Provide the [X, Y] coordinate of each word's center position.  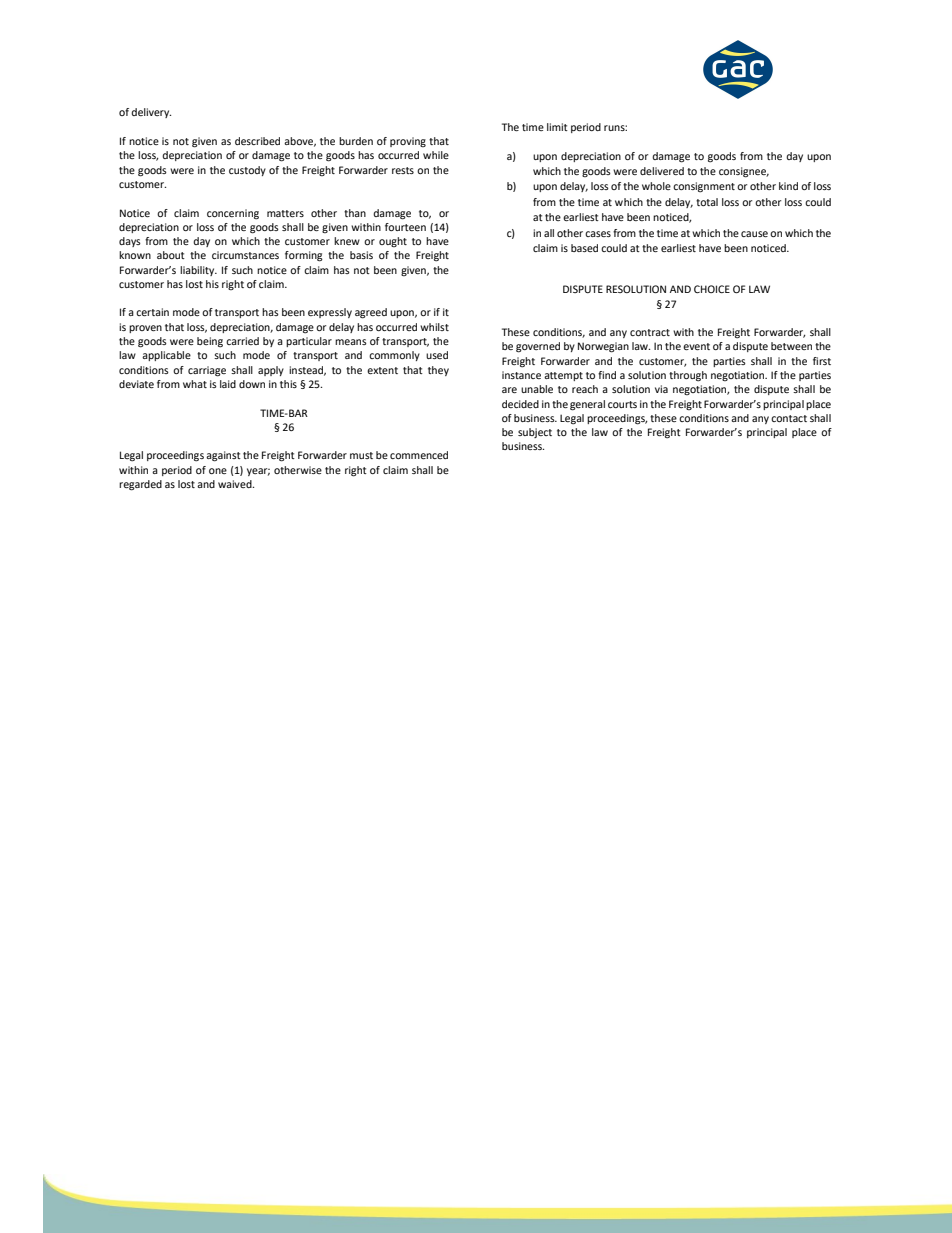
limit [557, 127]
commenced [419, 455]
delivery [151, 113]
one [218, 471]
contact [789, 418]
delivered [662, 171]
